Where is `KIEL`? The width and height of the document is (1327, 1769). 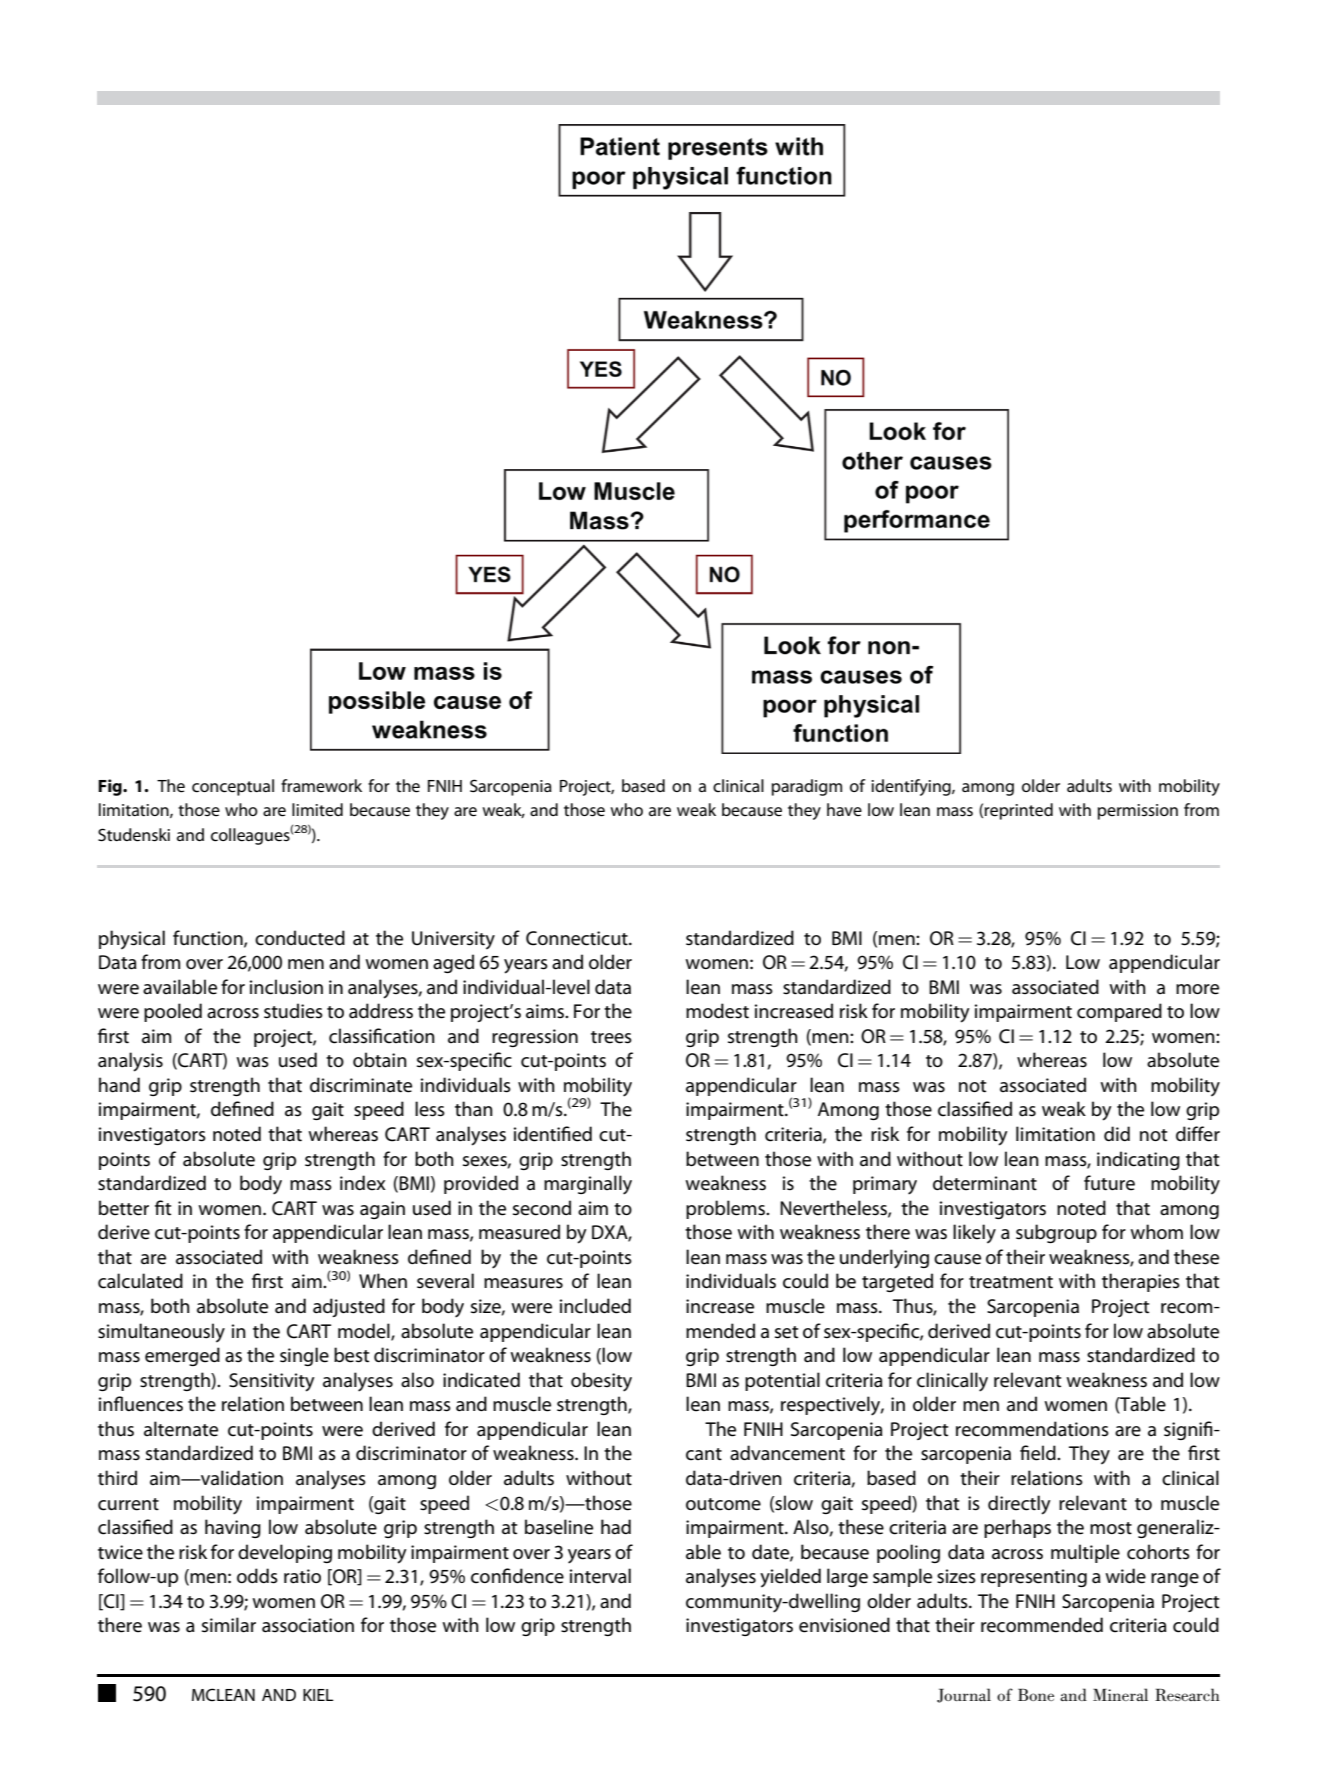 KIEL is located at coordinates (318, 1695).
